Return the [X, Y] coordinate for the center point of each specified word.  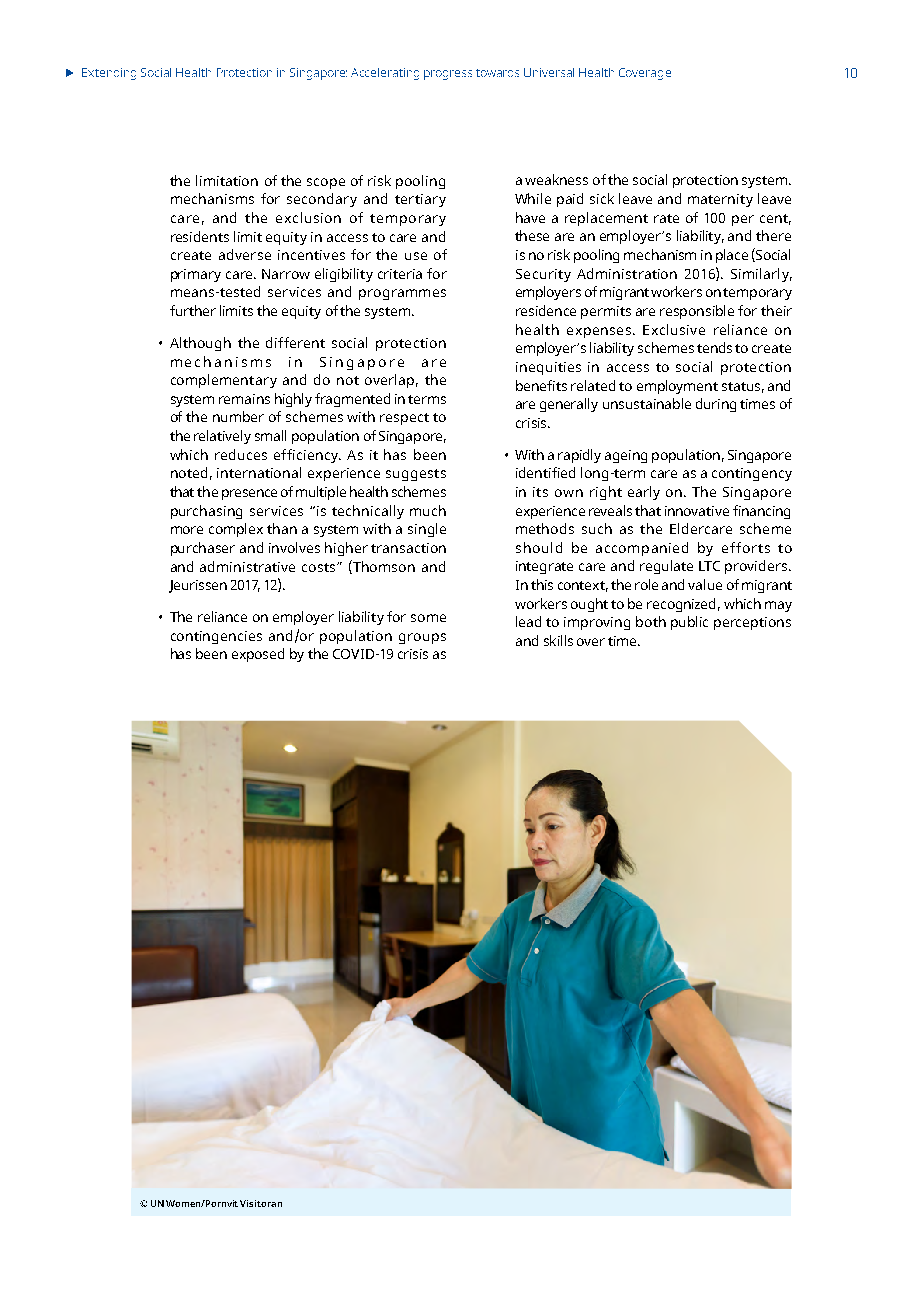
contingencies [216, 637]
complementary [224, 381]
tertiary [420, 200]
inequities [548, 368]
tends [714, 347]
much [428, 510]
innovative [697, 511]
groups [422, 638]
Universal [549, 72]
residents [200, 236]
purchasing [206, 512]
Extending [109, 74]
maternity [720, 200]
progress [448, 75]
